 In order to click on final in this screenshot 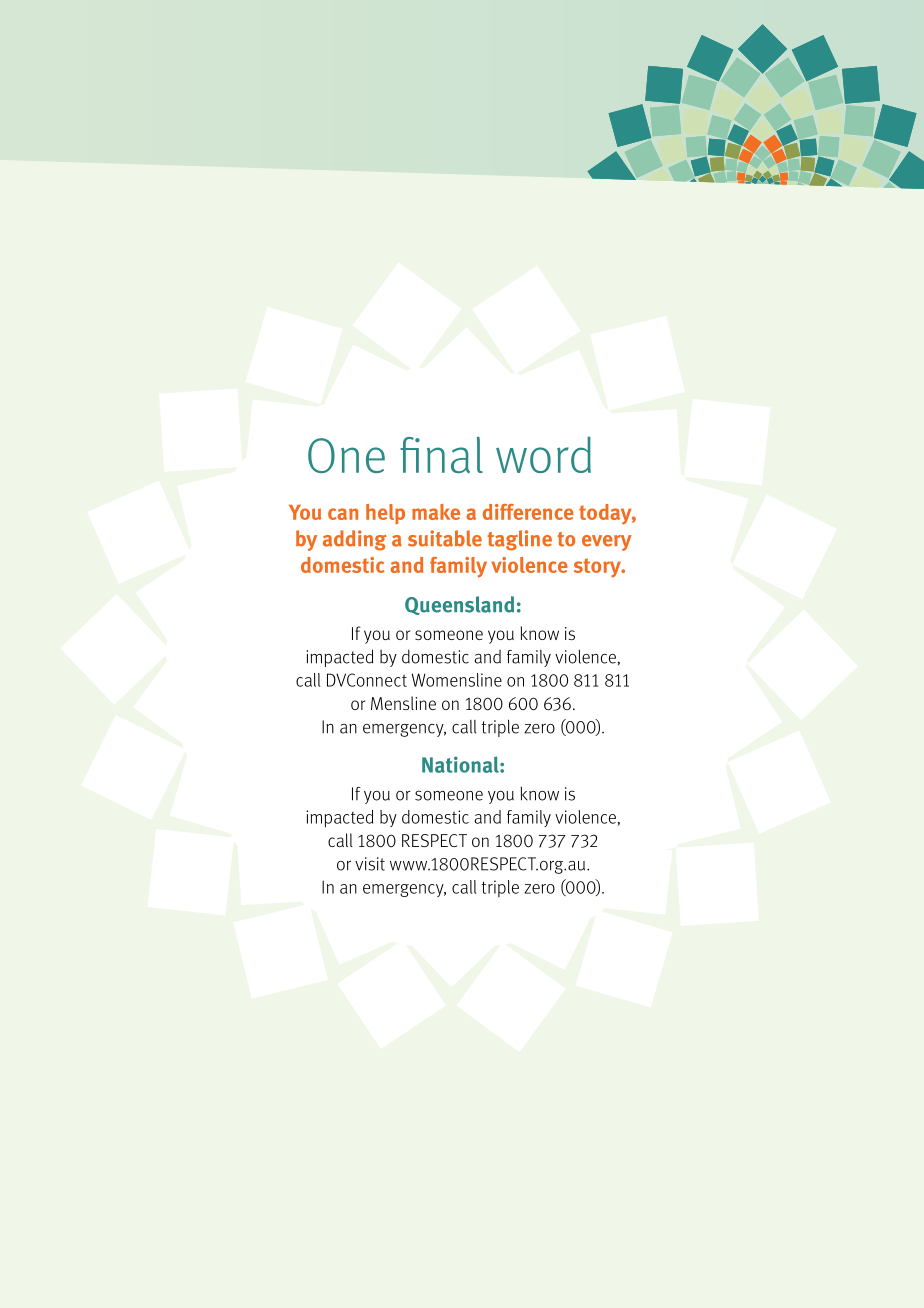, I will do `click(441, 455)`.
